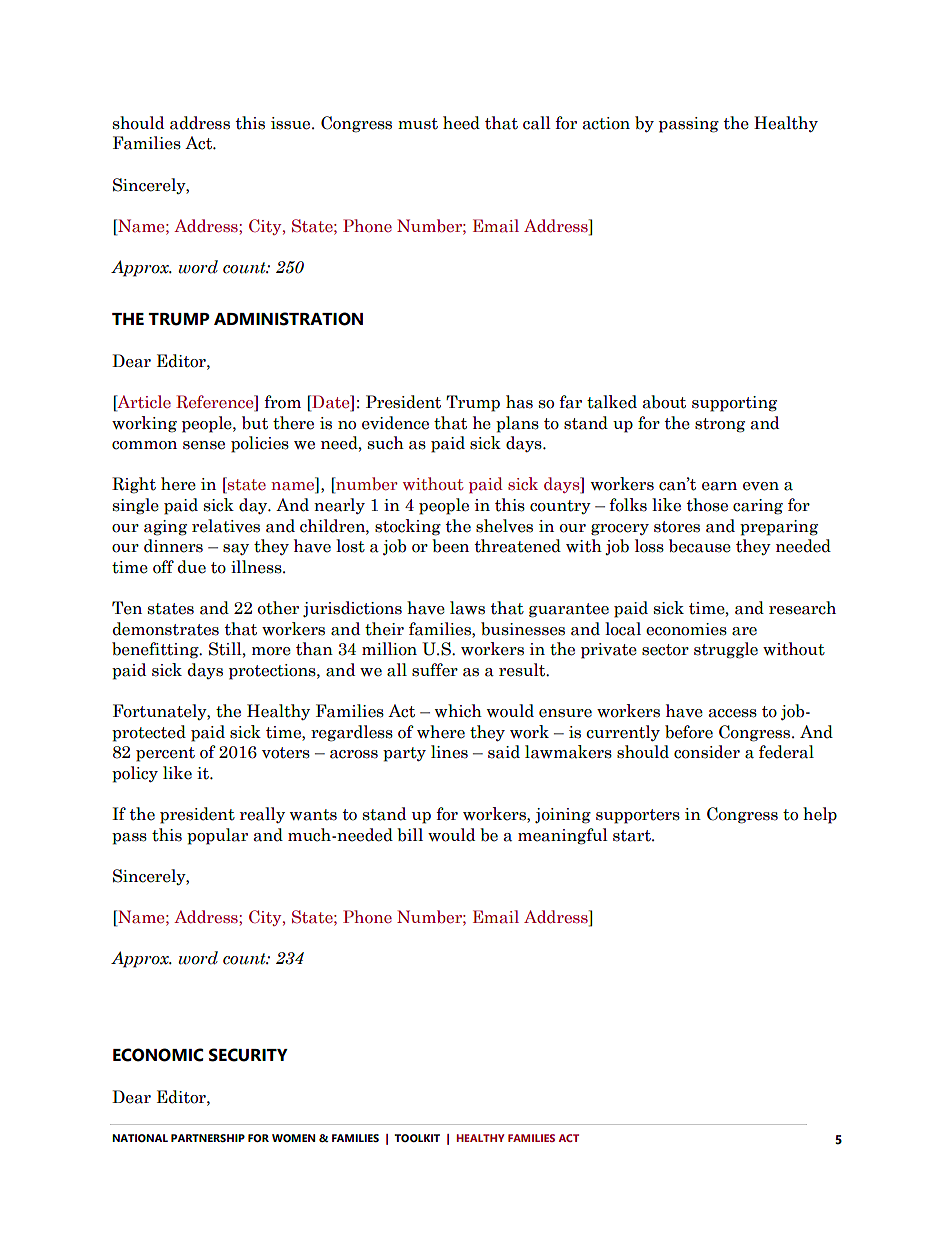 Image resolution: width=952 pixels, height=1233 pixels. I want to click on issue, so click(292, 123).
